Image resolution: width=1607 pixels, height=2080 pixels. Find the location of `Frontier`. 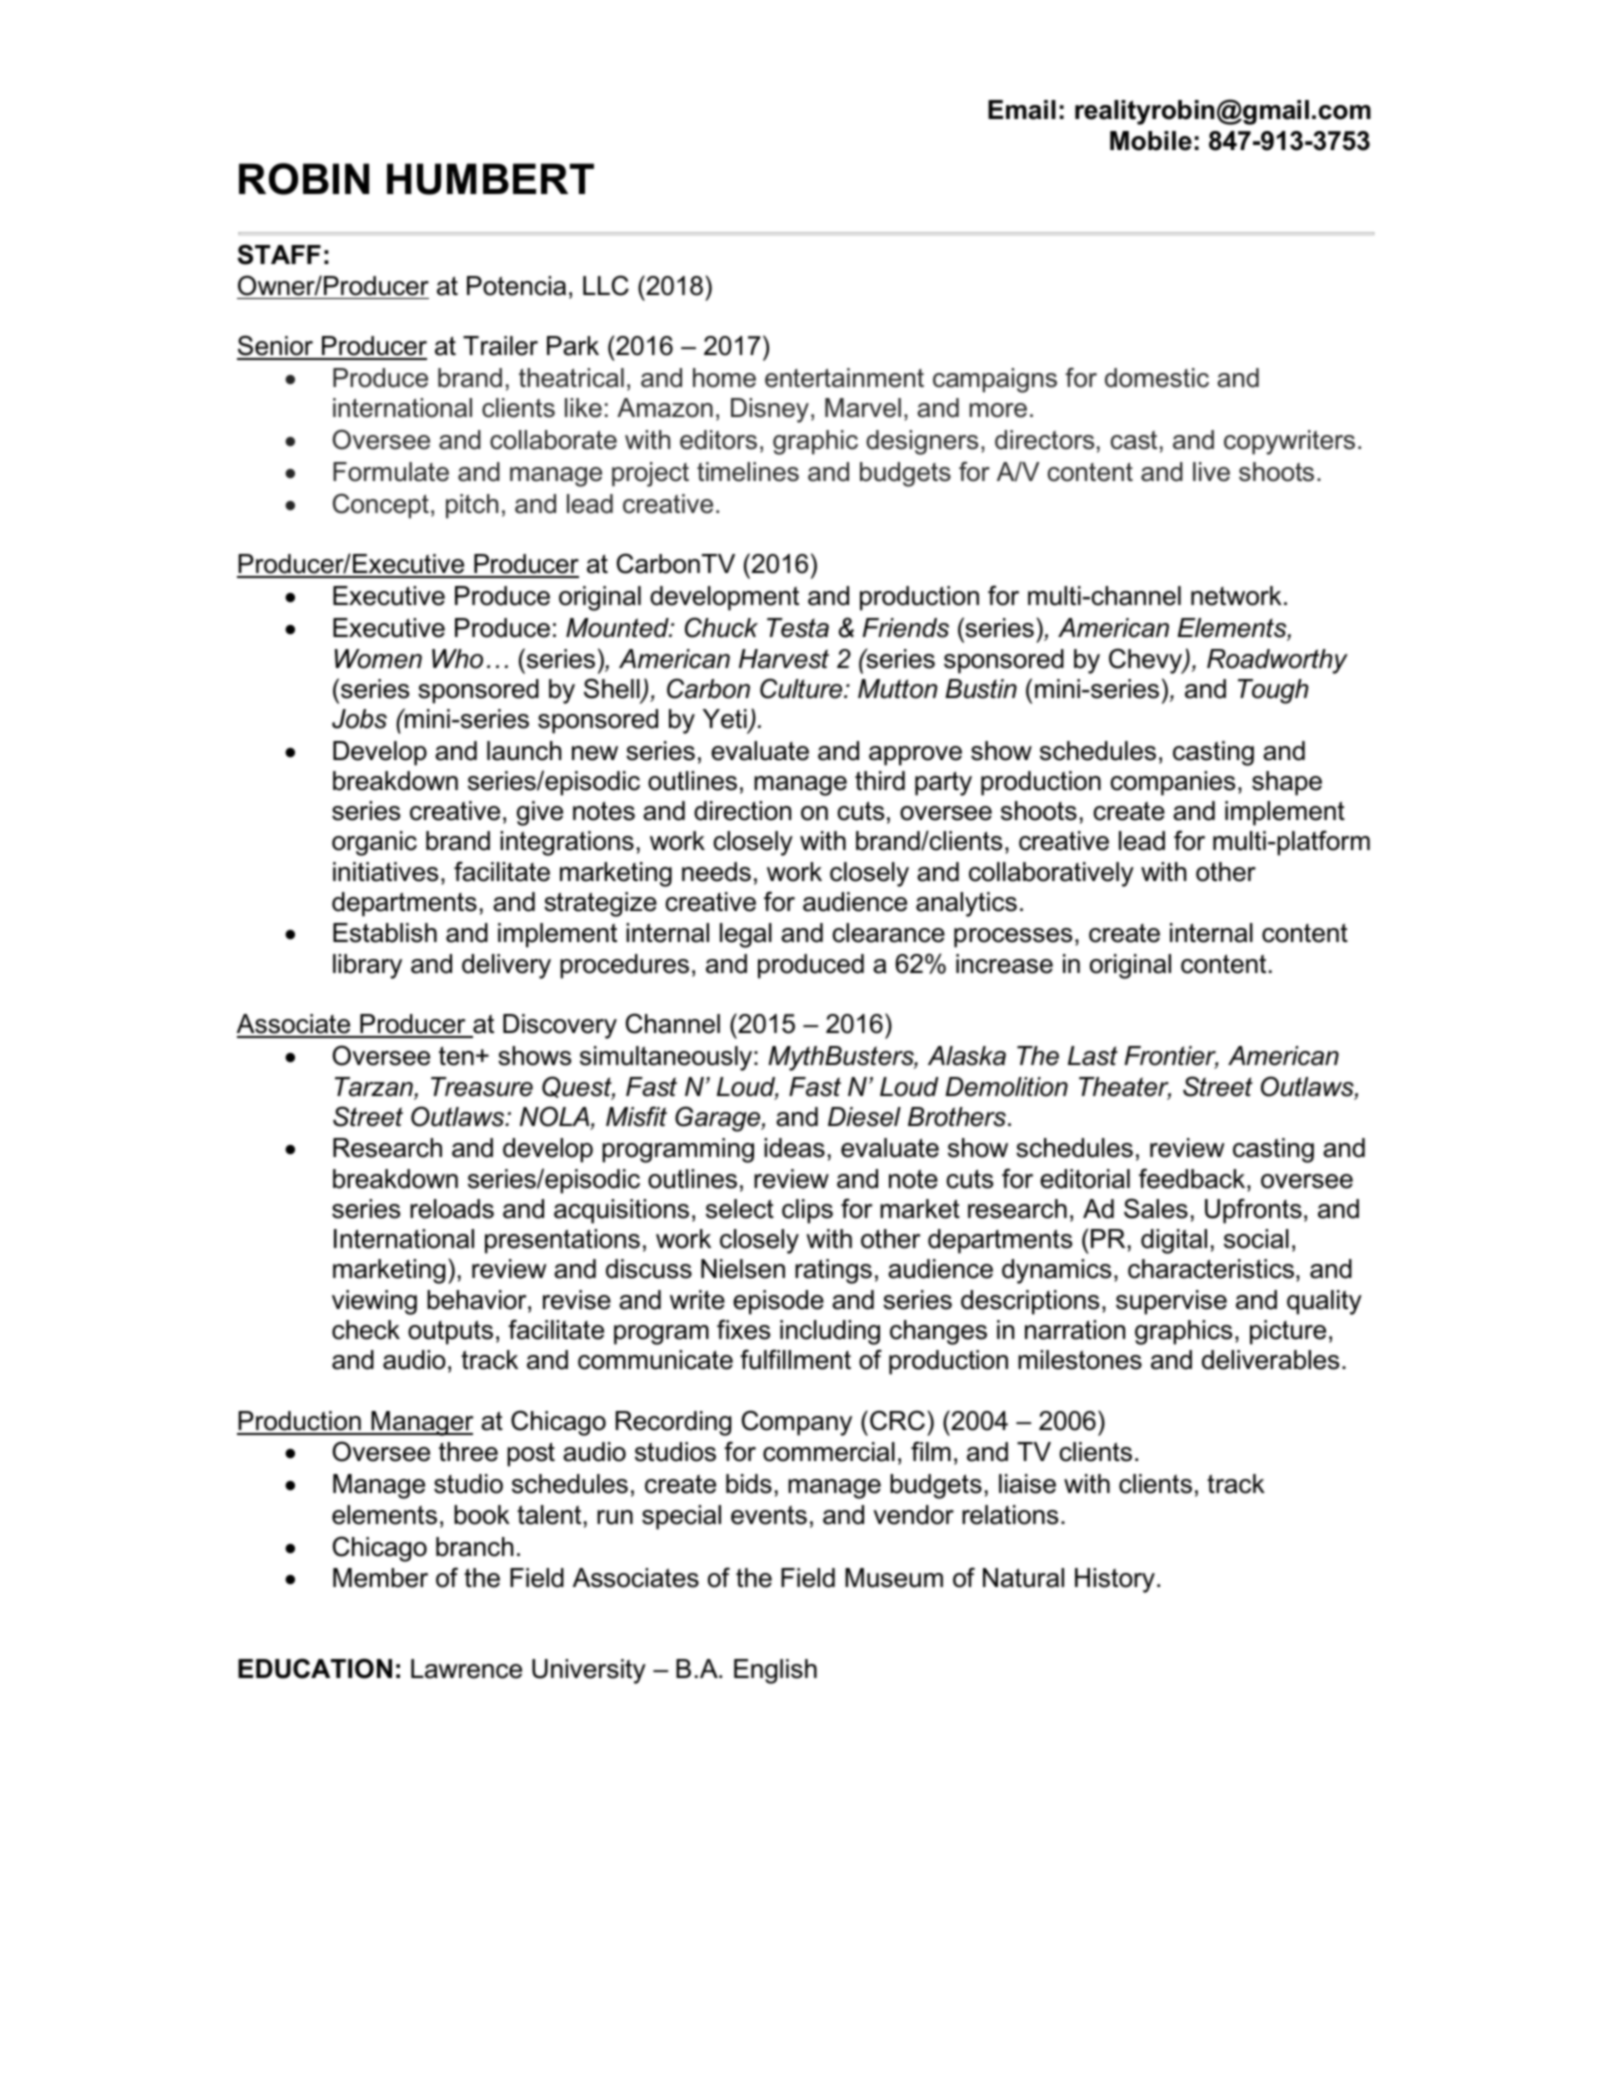

Frontier is located at coordinates (1171, 1057).
